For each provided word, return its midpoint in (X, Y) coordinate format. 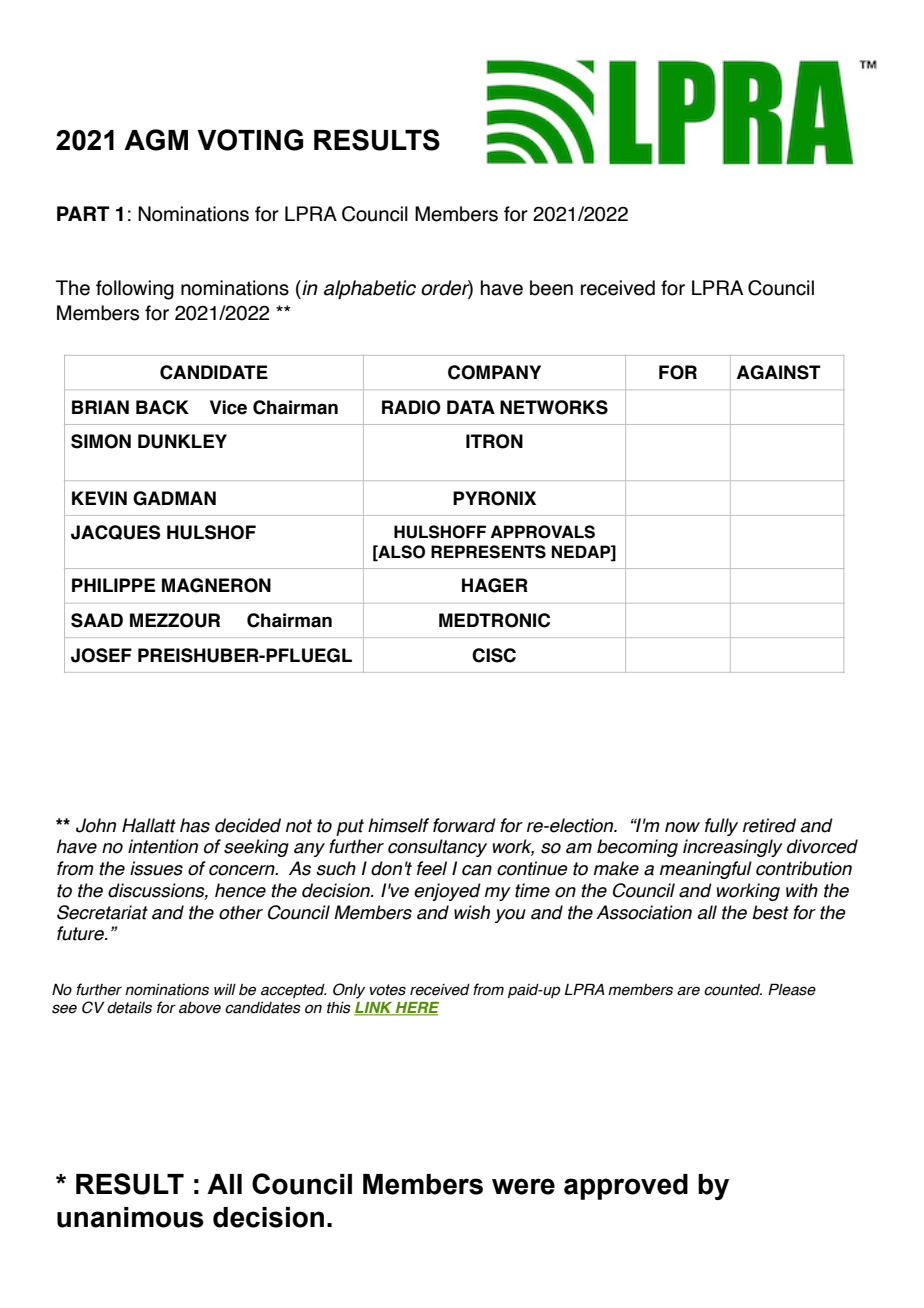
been (551, 288)
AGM (156, 140)
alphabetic (370, 289)
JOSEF (101, 655)
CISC (494, 655)
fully (721, 827)
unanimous (130, 1217)
